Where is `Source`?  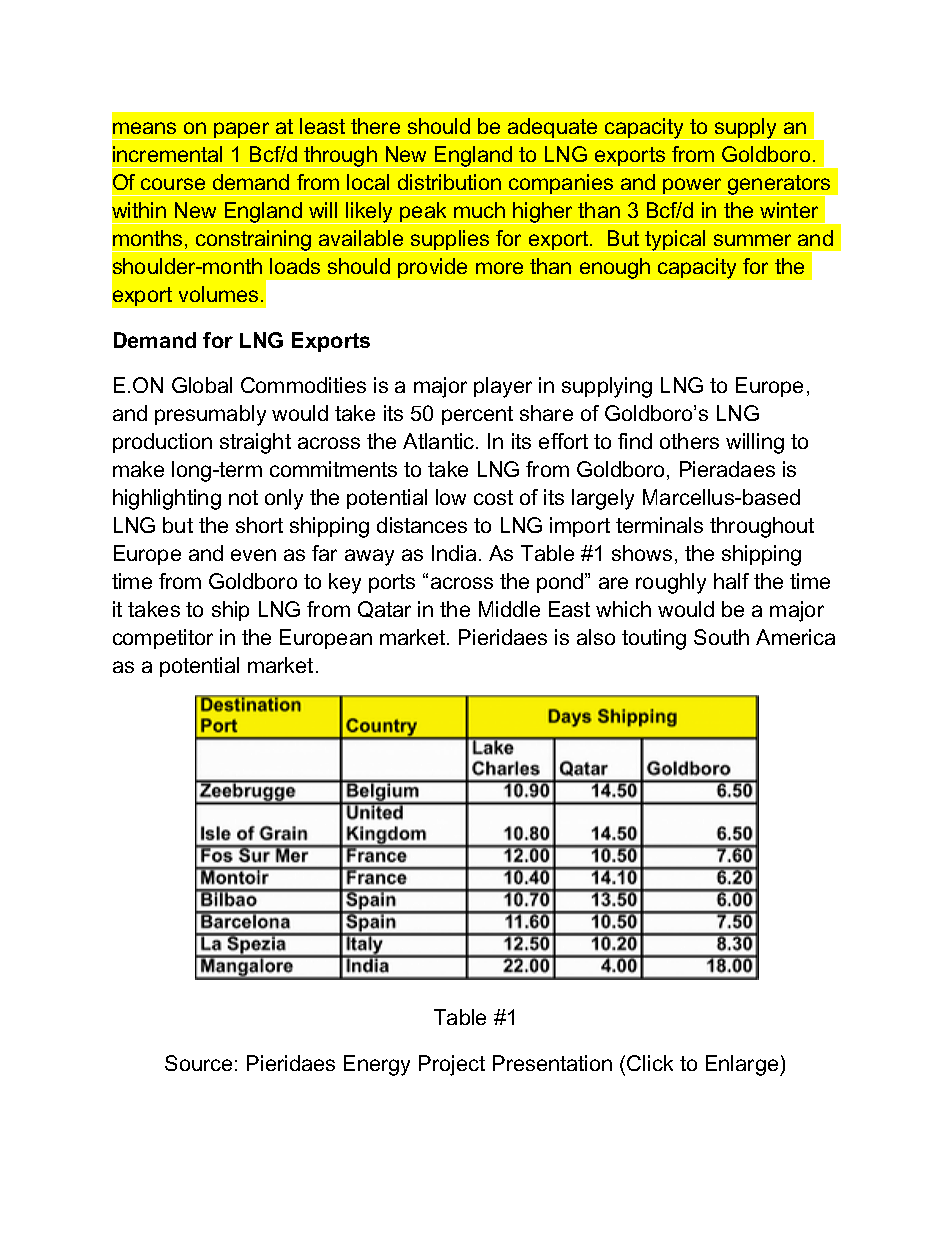
Source is located at coordinates (198, 1063).
